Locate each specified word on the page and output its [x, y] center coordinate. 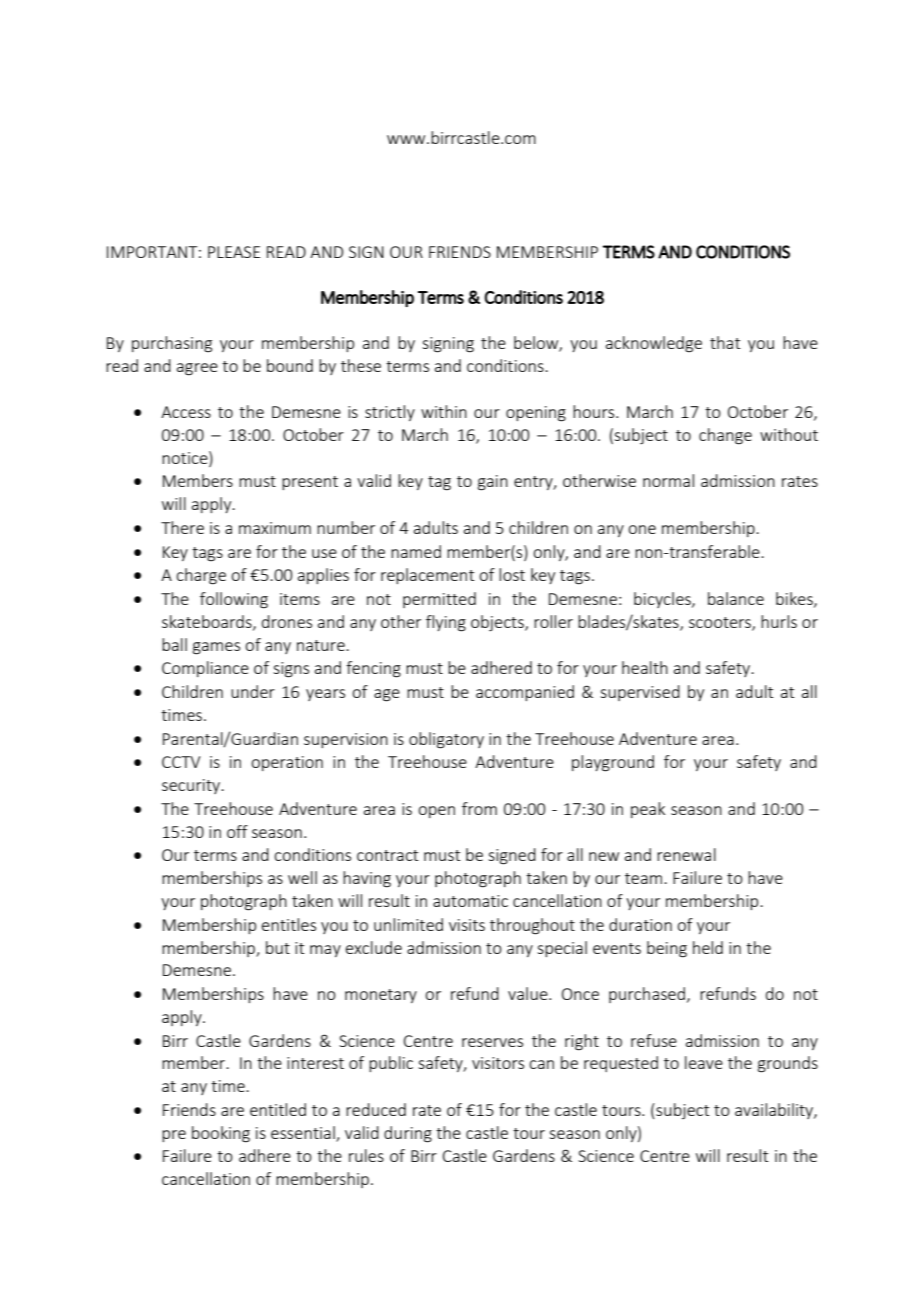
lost [512, 574]
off [237, 831]
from [479, 808]
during [408, 1134]
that [725, 342]
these [361, 365]
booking [221, 1134]
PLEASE [234, 252]
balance [736, 598]
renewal [686, 854]
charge [201, 576]
